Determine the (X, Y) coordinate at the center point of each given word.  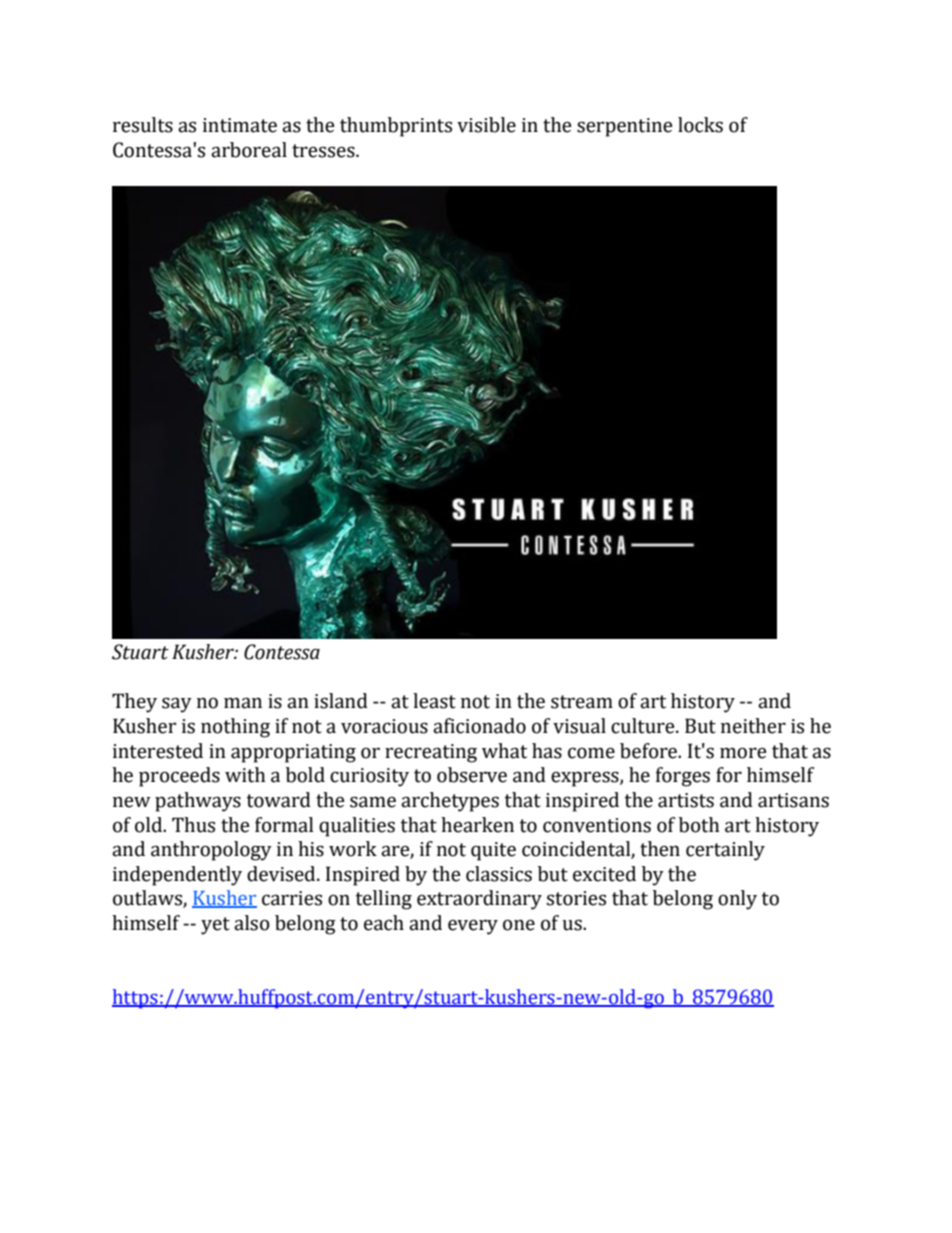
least (434, 701)
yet (215, 926)
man (243, 703)
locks (700, 125)
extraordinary (479, 900)
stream (582, 702)
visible (486, 125)
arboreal (249, 150)
